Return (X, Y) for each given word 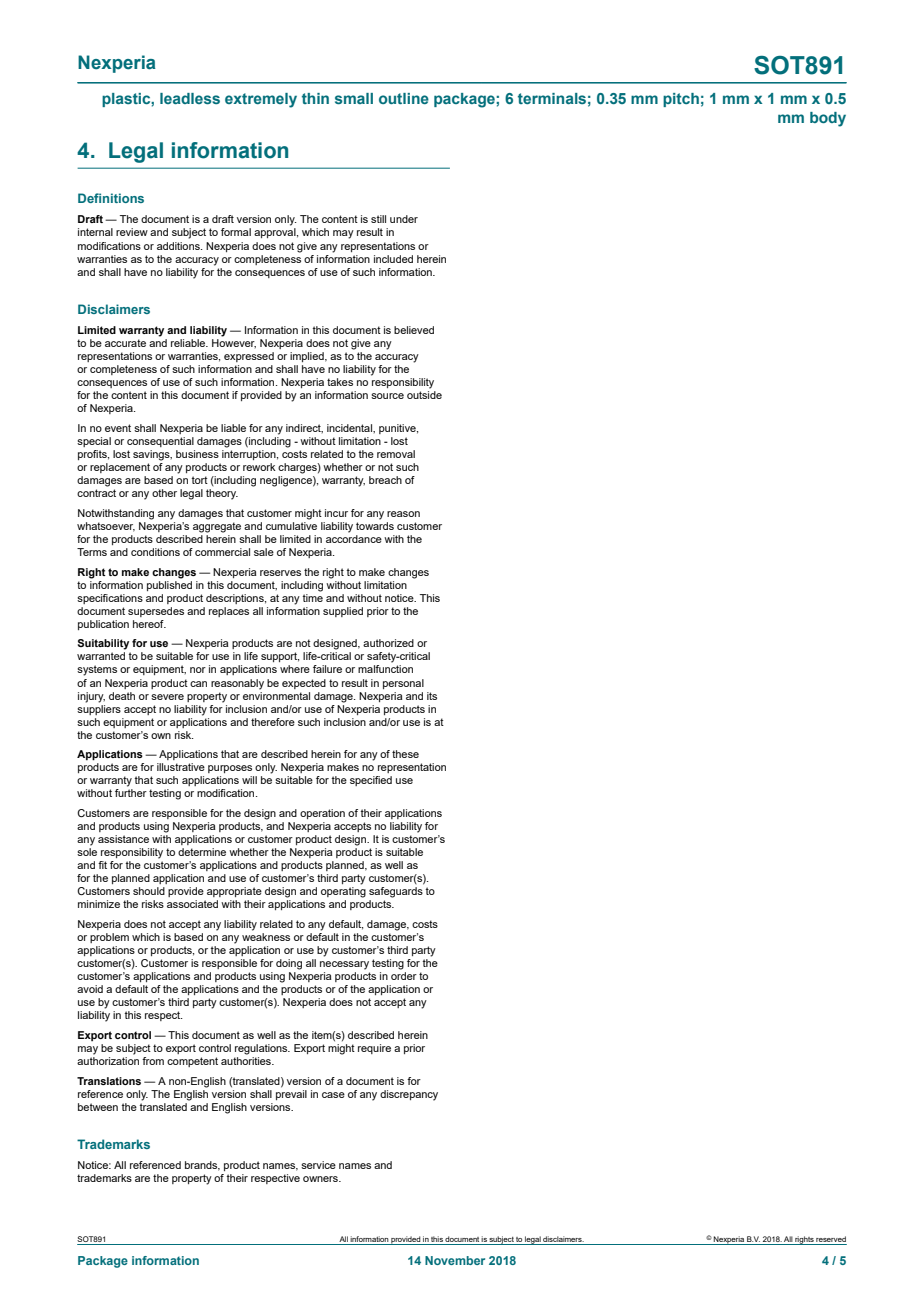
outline (404, 98)
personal (403, 684)
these (405, 754)
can (198, 684)
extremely (261, 100)
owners (321, 1179)
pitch (681, 100)
